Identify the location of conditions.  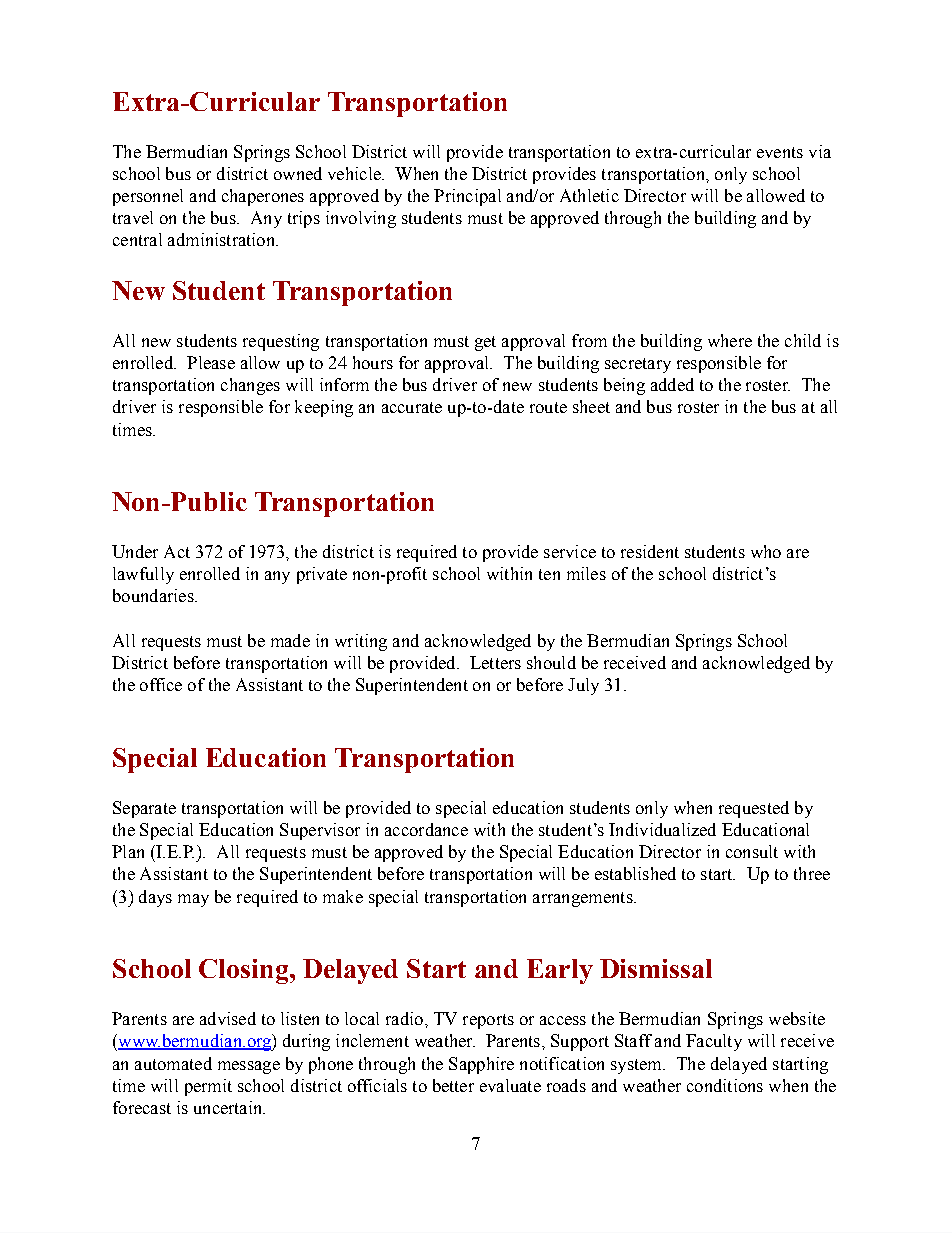
(725, 1085).
